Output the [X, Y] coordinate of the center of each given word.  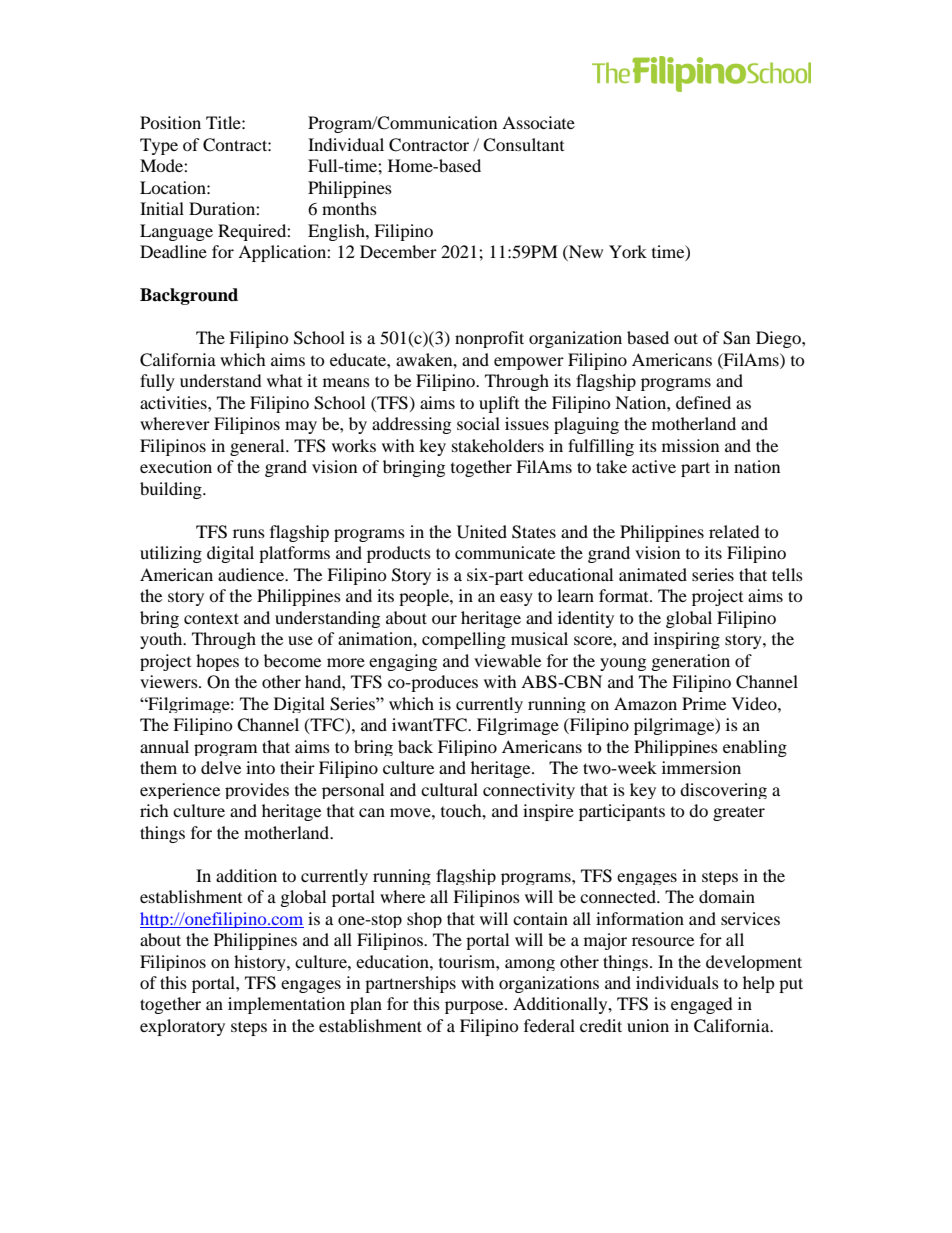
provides [257, 791]
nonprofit [489, 339]
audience [252, 574]
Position [170, 122]
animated [653, 574]
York [628, 251]
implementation [286, 1005]
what [284, 380]
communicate [505, 552]
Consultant [523, 145]
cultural [449, 789]
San [736, 338]
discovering [723, 791]
